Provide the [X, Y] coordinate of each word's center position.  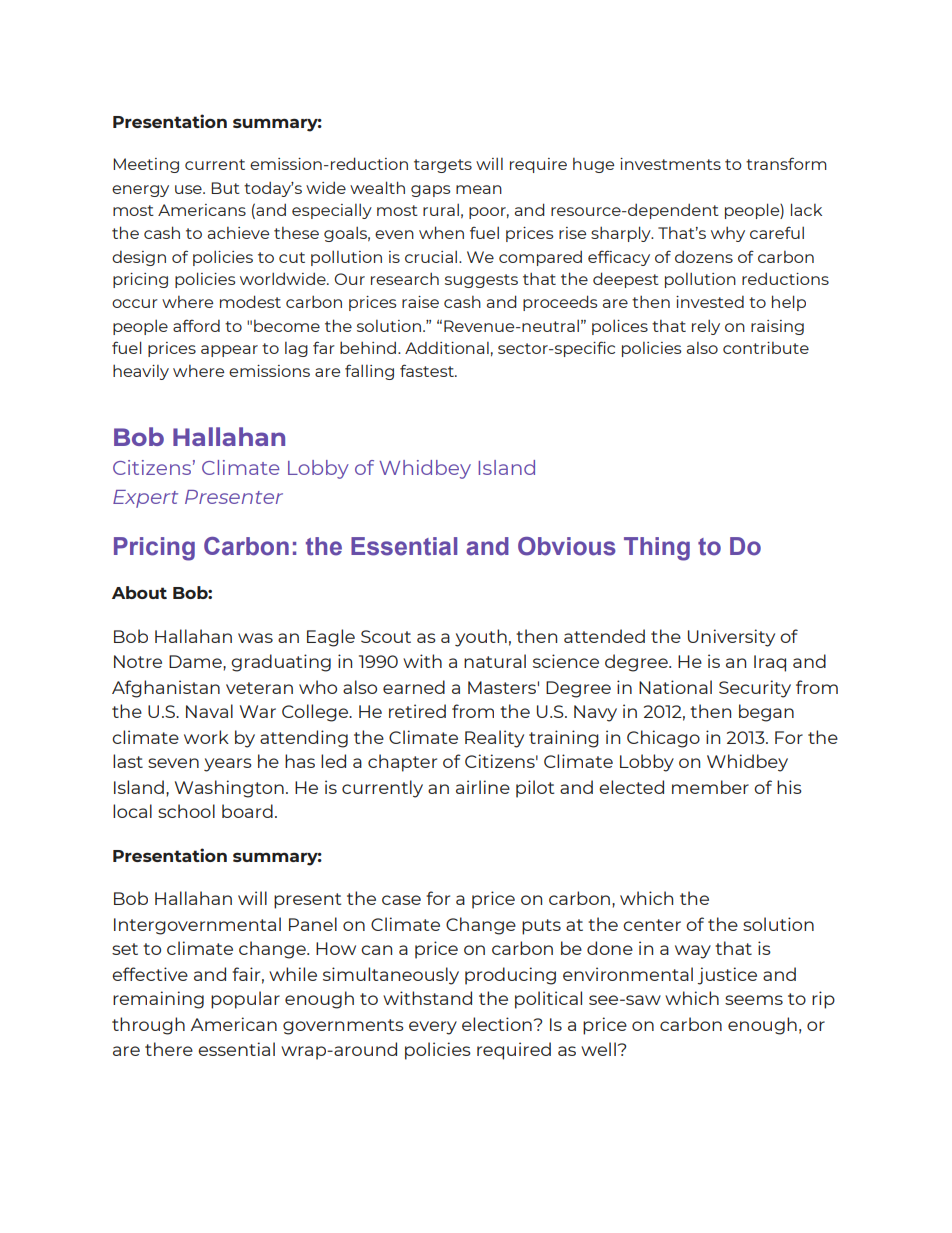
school [186, 811]
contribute [766, 348]
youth [481, 638]
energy [140, 191]
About [139, 592]
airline [483, 787]
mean [479, 189]
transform [786, 163]
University [731, 638]
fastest [428, 370]
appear [229, 351]
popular [245, 1000]
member [710, 787]
